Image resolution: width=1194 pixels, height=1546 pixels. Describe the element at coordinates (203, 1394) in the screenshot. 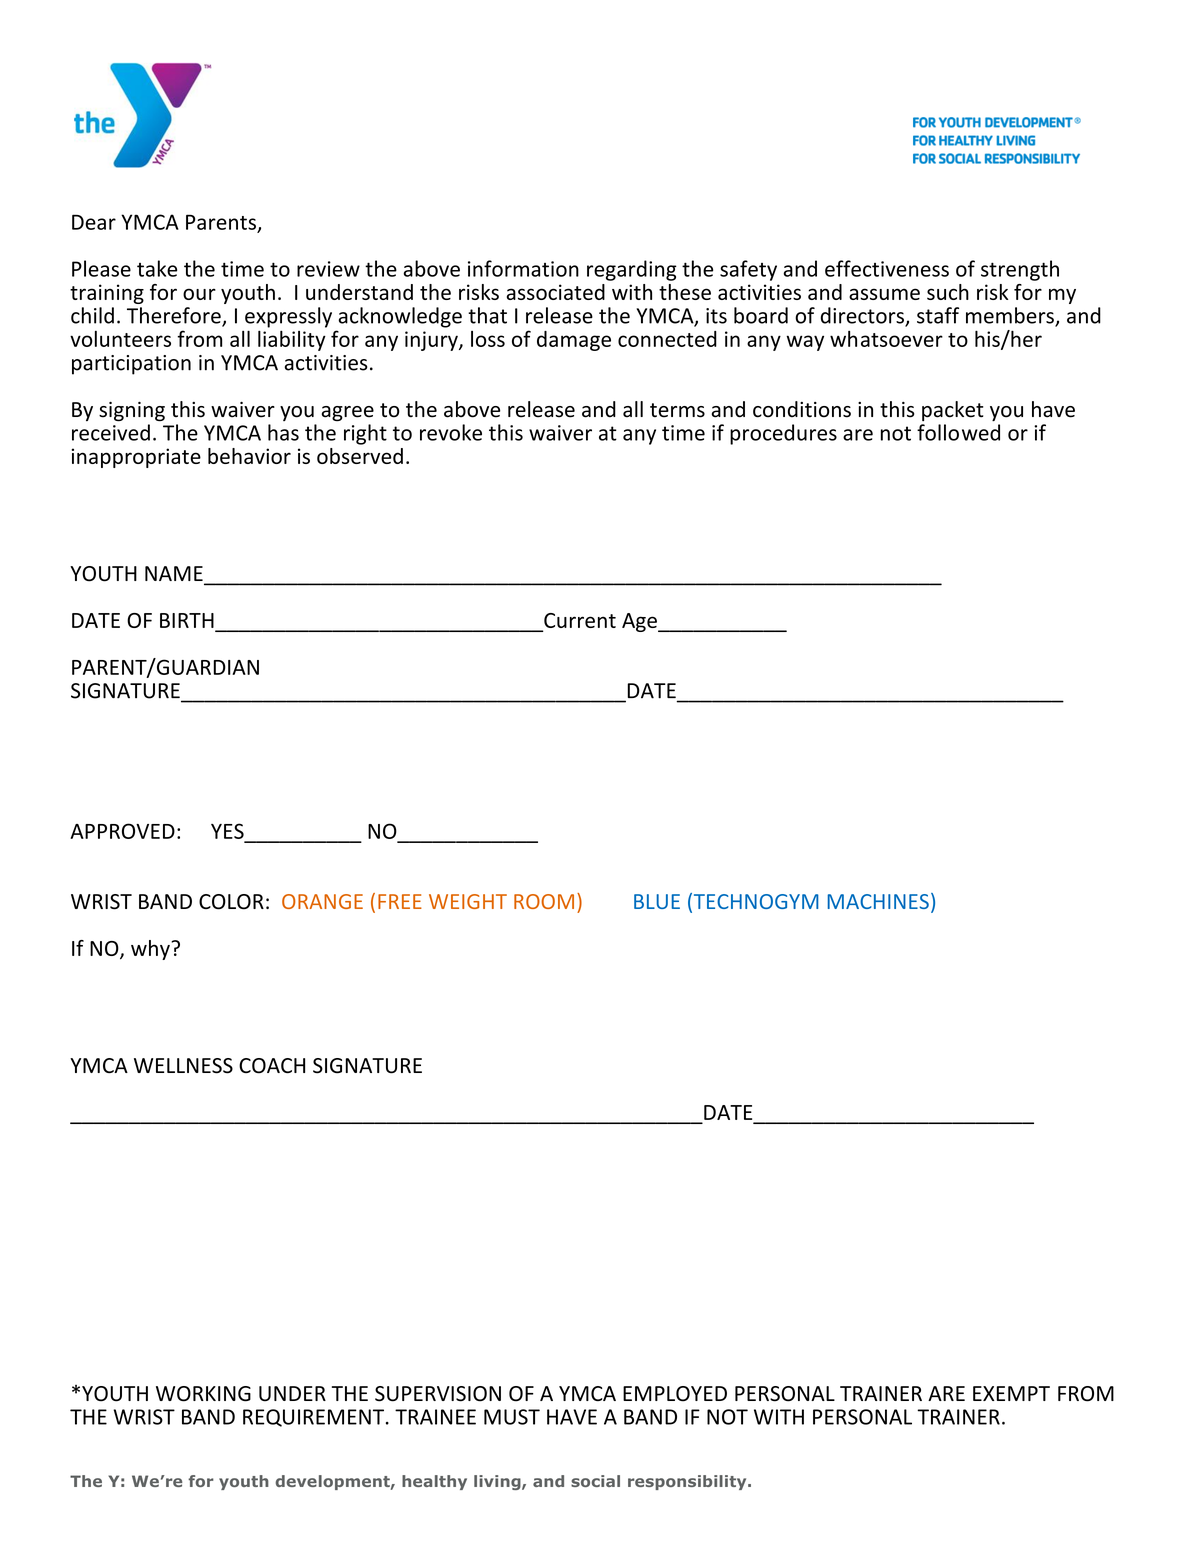

I see `WORKING` at that location.
